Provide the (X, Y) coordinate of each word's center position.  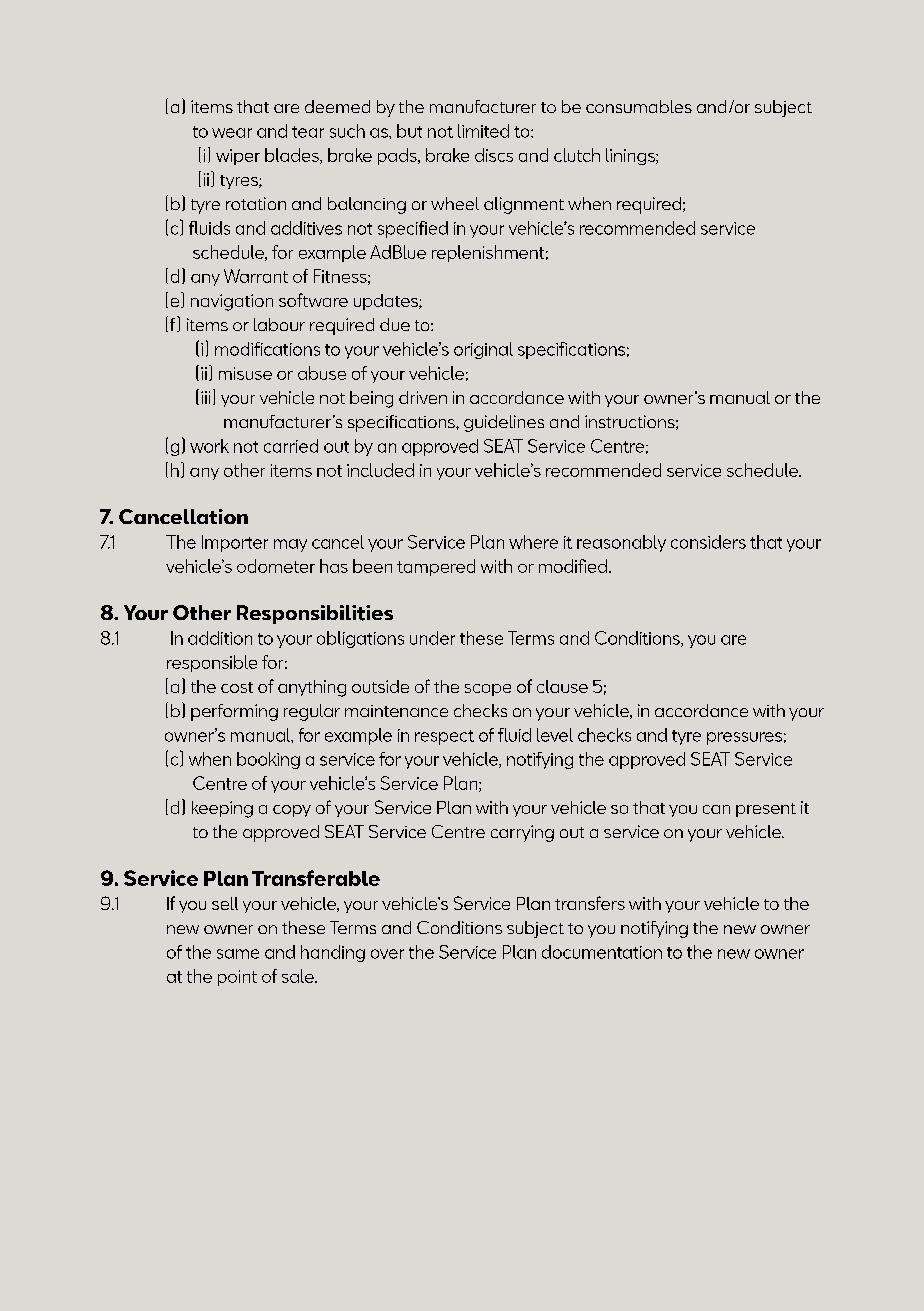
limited (483, 131)
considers (708, 542)
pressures (744, 738)
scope (488, 690)
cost (237, 687)
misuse (245, 373)
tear (308, 132)
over (387, 954)
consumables (639, 106)
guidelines (504, 423)
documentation (602, 952)
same (238, 954)
